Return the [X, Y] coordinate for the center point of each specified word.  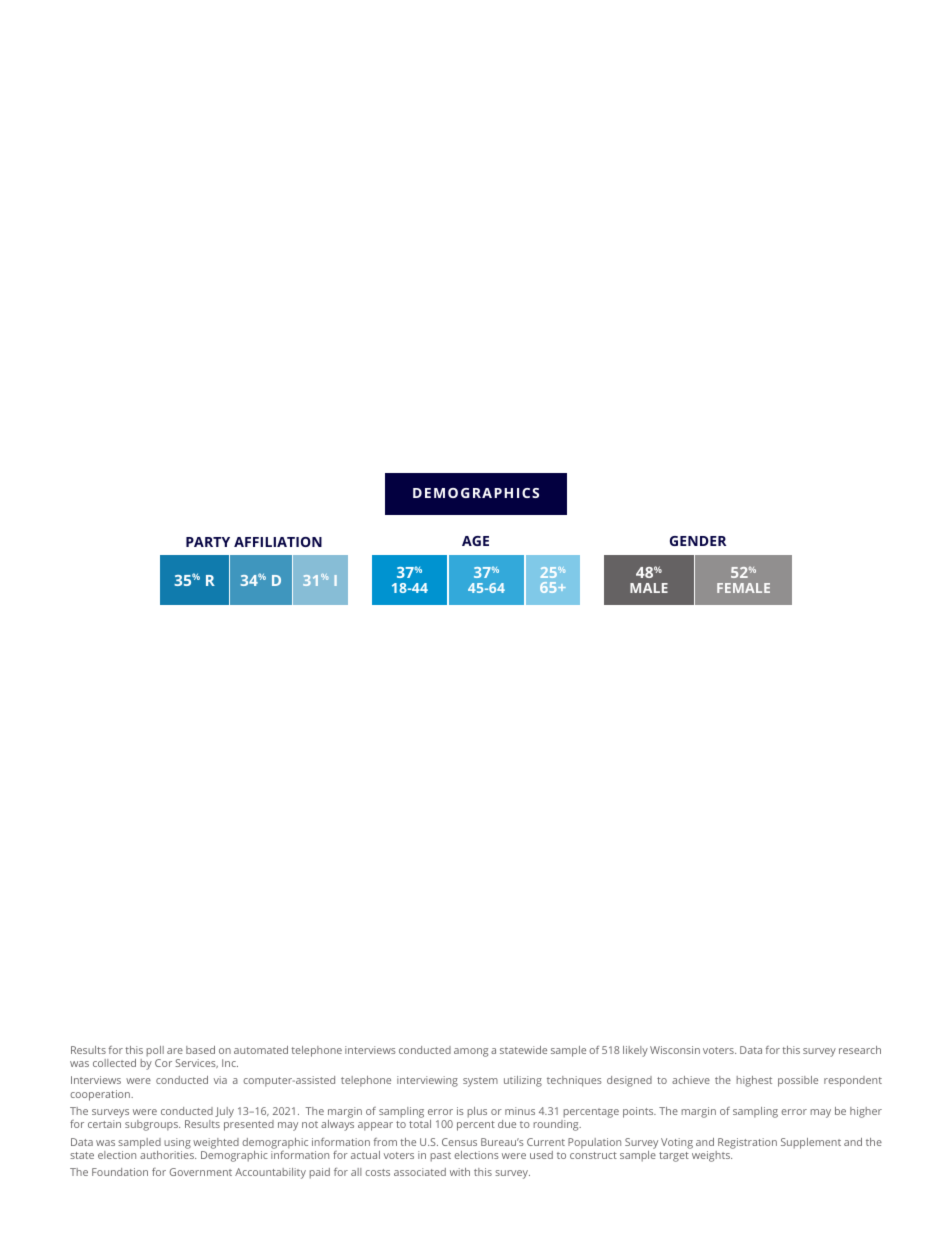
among [471, 1052]
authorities [168, 1155]
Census [459, 1142]
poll [155, 1051]
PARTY [208, 542]
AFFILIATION [278, 542]
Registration [747, 1143]
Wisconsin [675, 1050]
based [200, 1050]
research [860, 1050]
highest [754, 1081]
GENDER [698, 541]
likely [635, 1051]
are [175, 1051]
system [480, 1082]
